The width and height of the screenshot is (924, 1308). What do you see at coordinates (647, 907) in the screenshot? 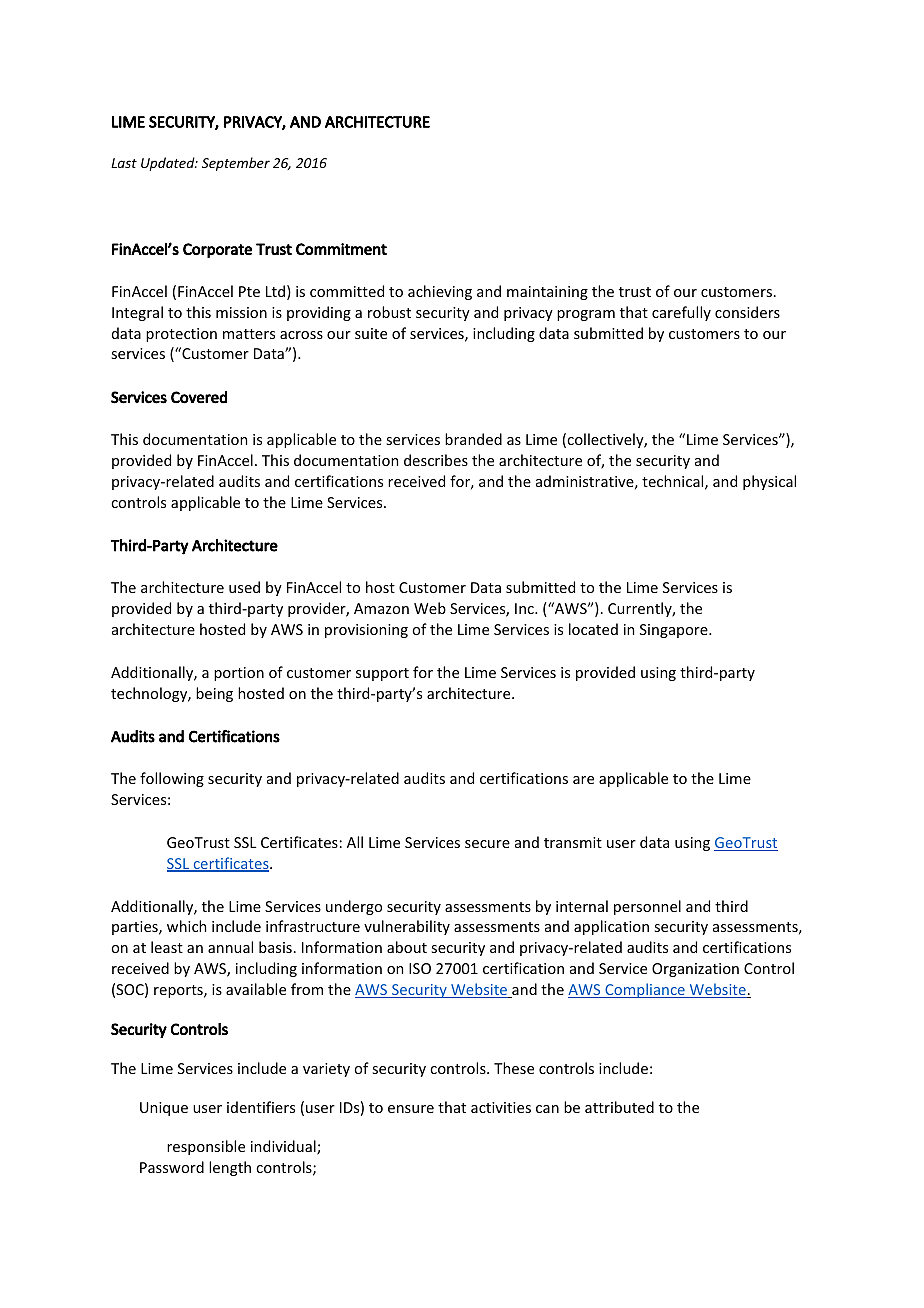
I see `personnel` at bounding box center [647, 907].
